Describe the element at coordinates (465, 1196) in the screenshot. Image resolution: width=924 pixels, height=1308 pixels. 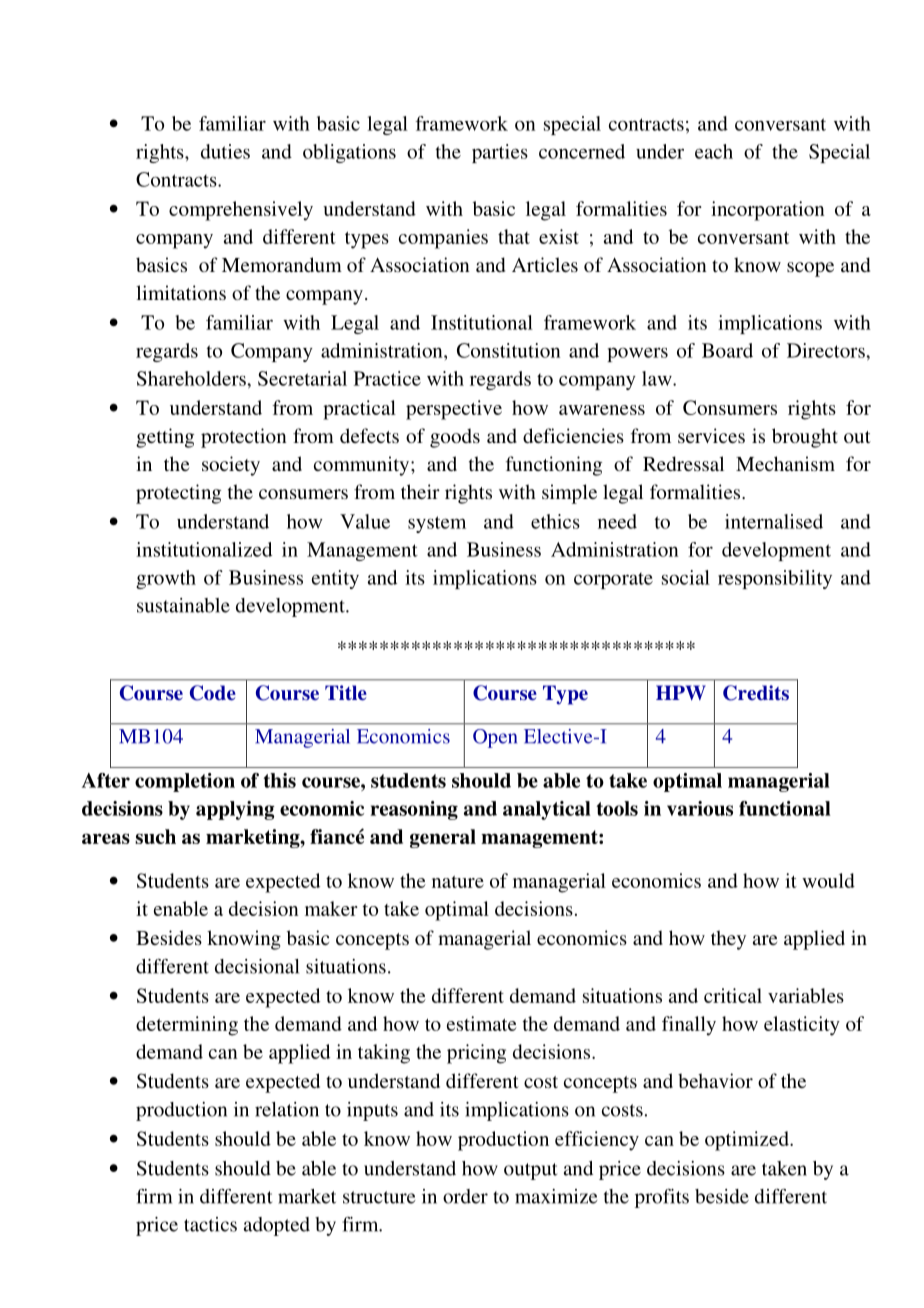
I see `order` at that location.
